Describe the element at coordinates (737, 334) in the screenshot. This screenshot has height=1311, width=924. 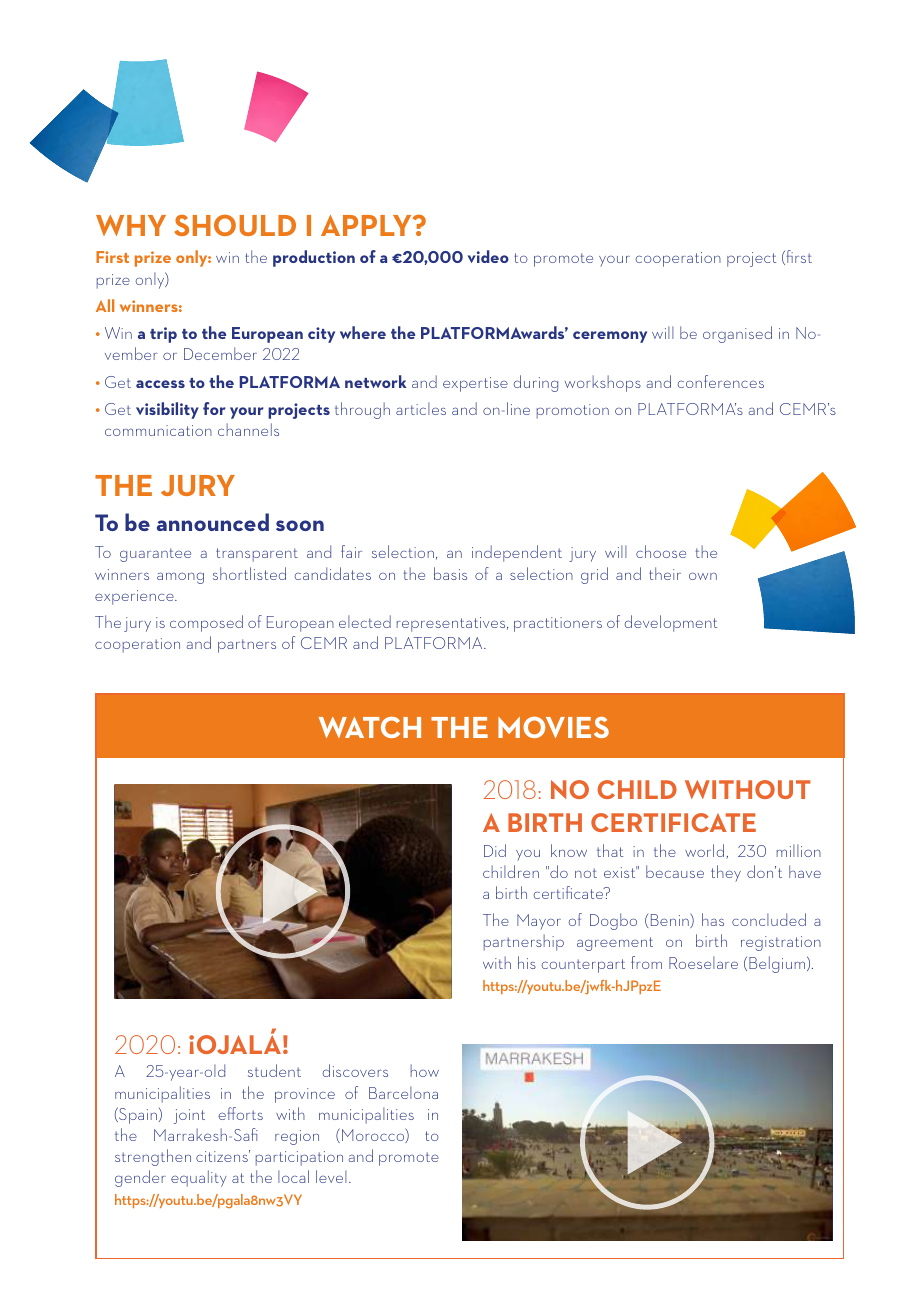
I see `organised` at that location.
